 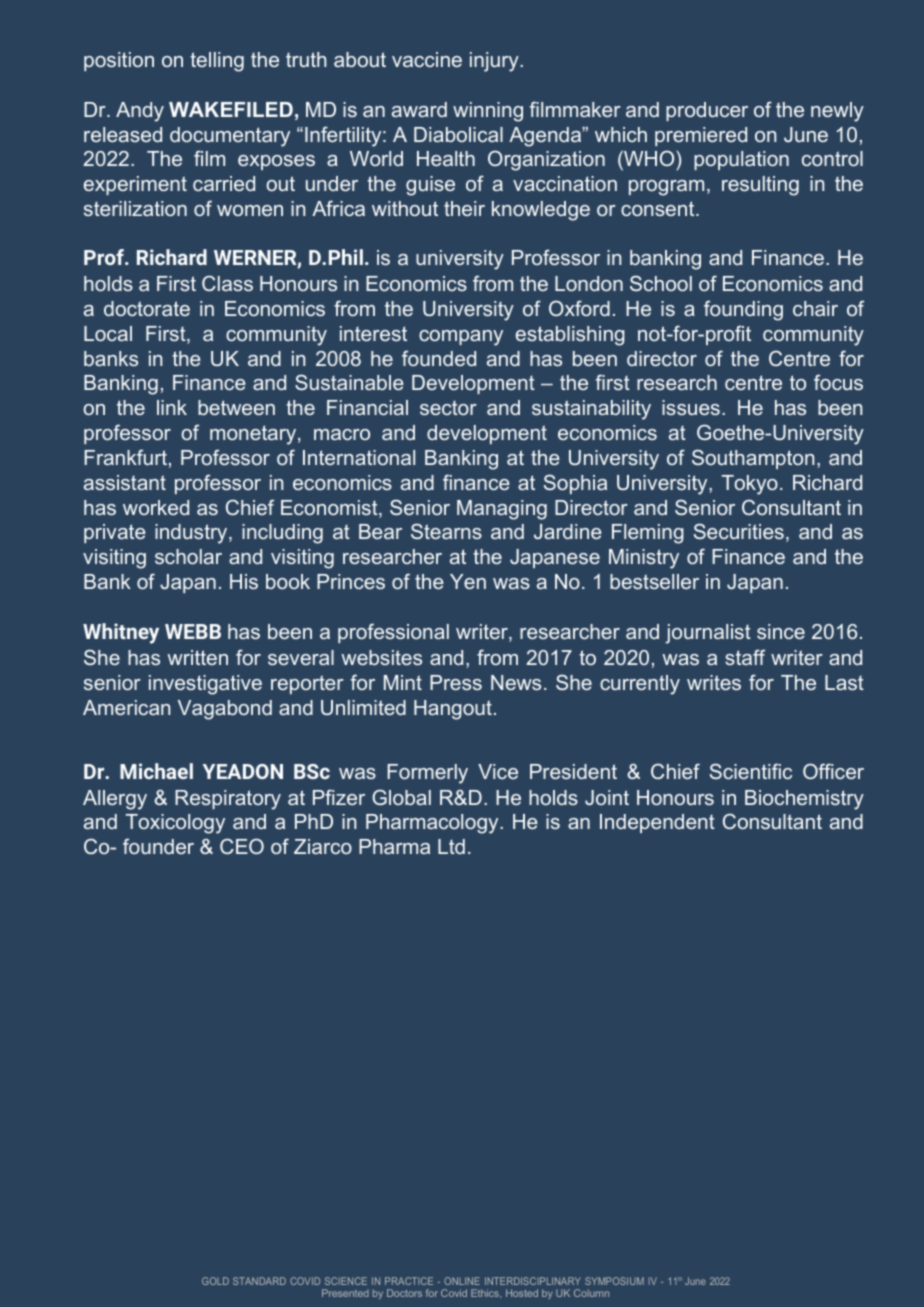 I want to click on Ltd, so click(x=451, y=846).
